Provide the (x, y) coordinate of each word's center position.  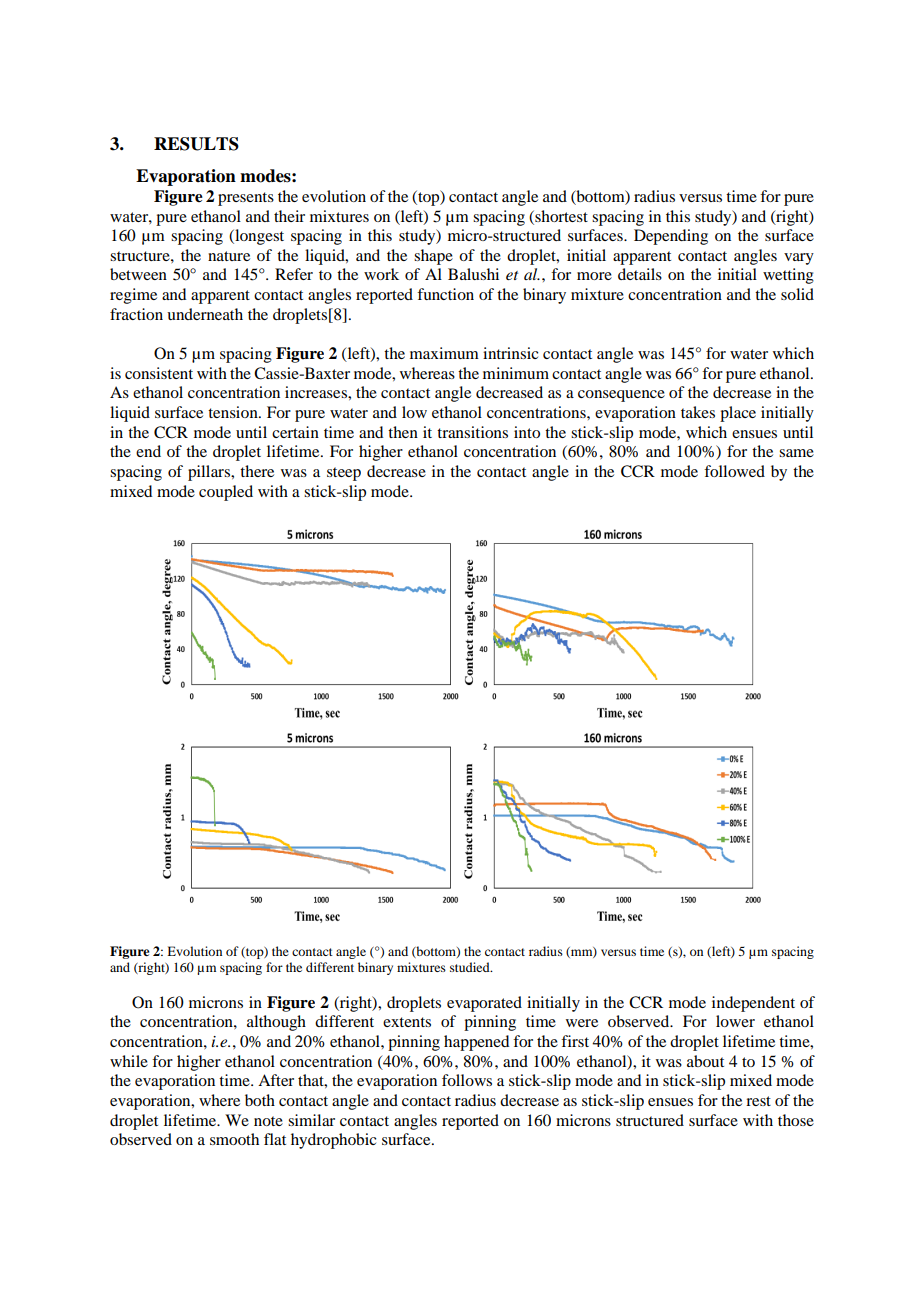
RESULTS (196, 144)
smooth (234, 1139)
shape (433, 257)
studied (471, 967)
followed (734, 471)
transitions (472, 432)
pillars (210, 473)
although (276, 1023)
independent (753, 1004)
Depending (671, 237)
